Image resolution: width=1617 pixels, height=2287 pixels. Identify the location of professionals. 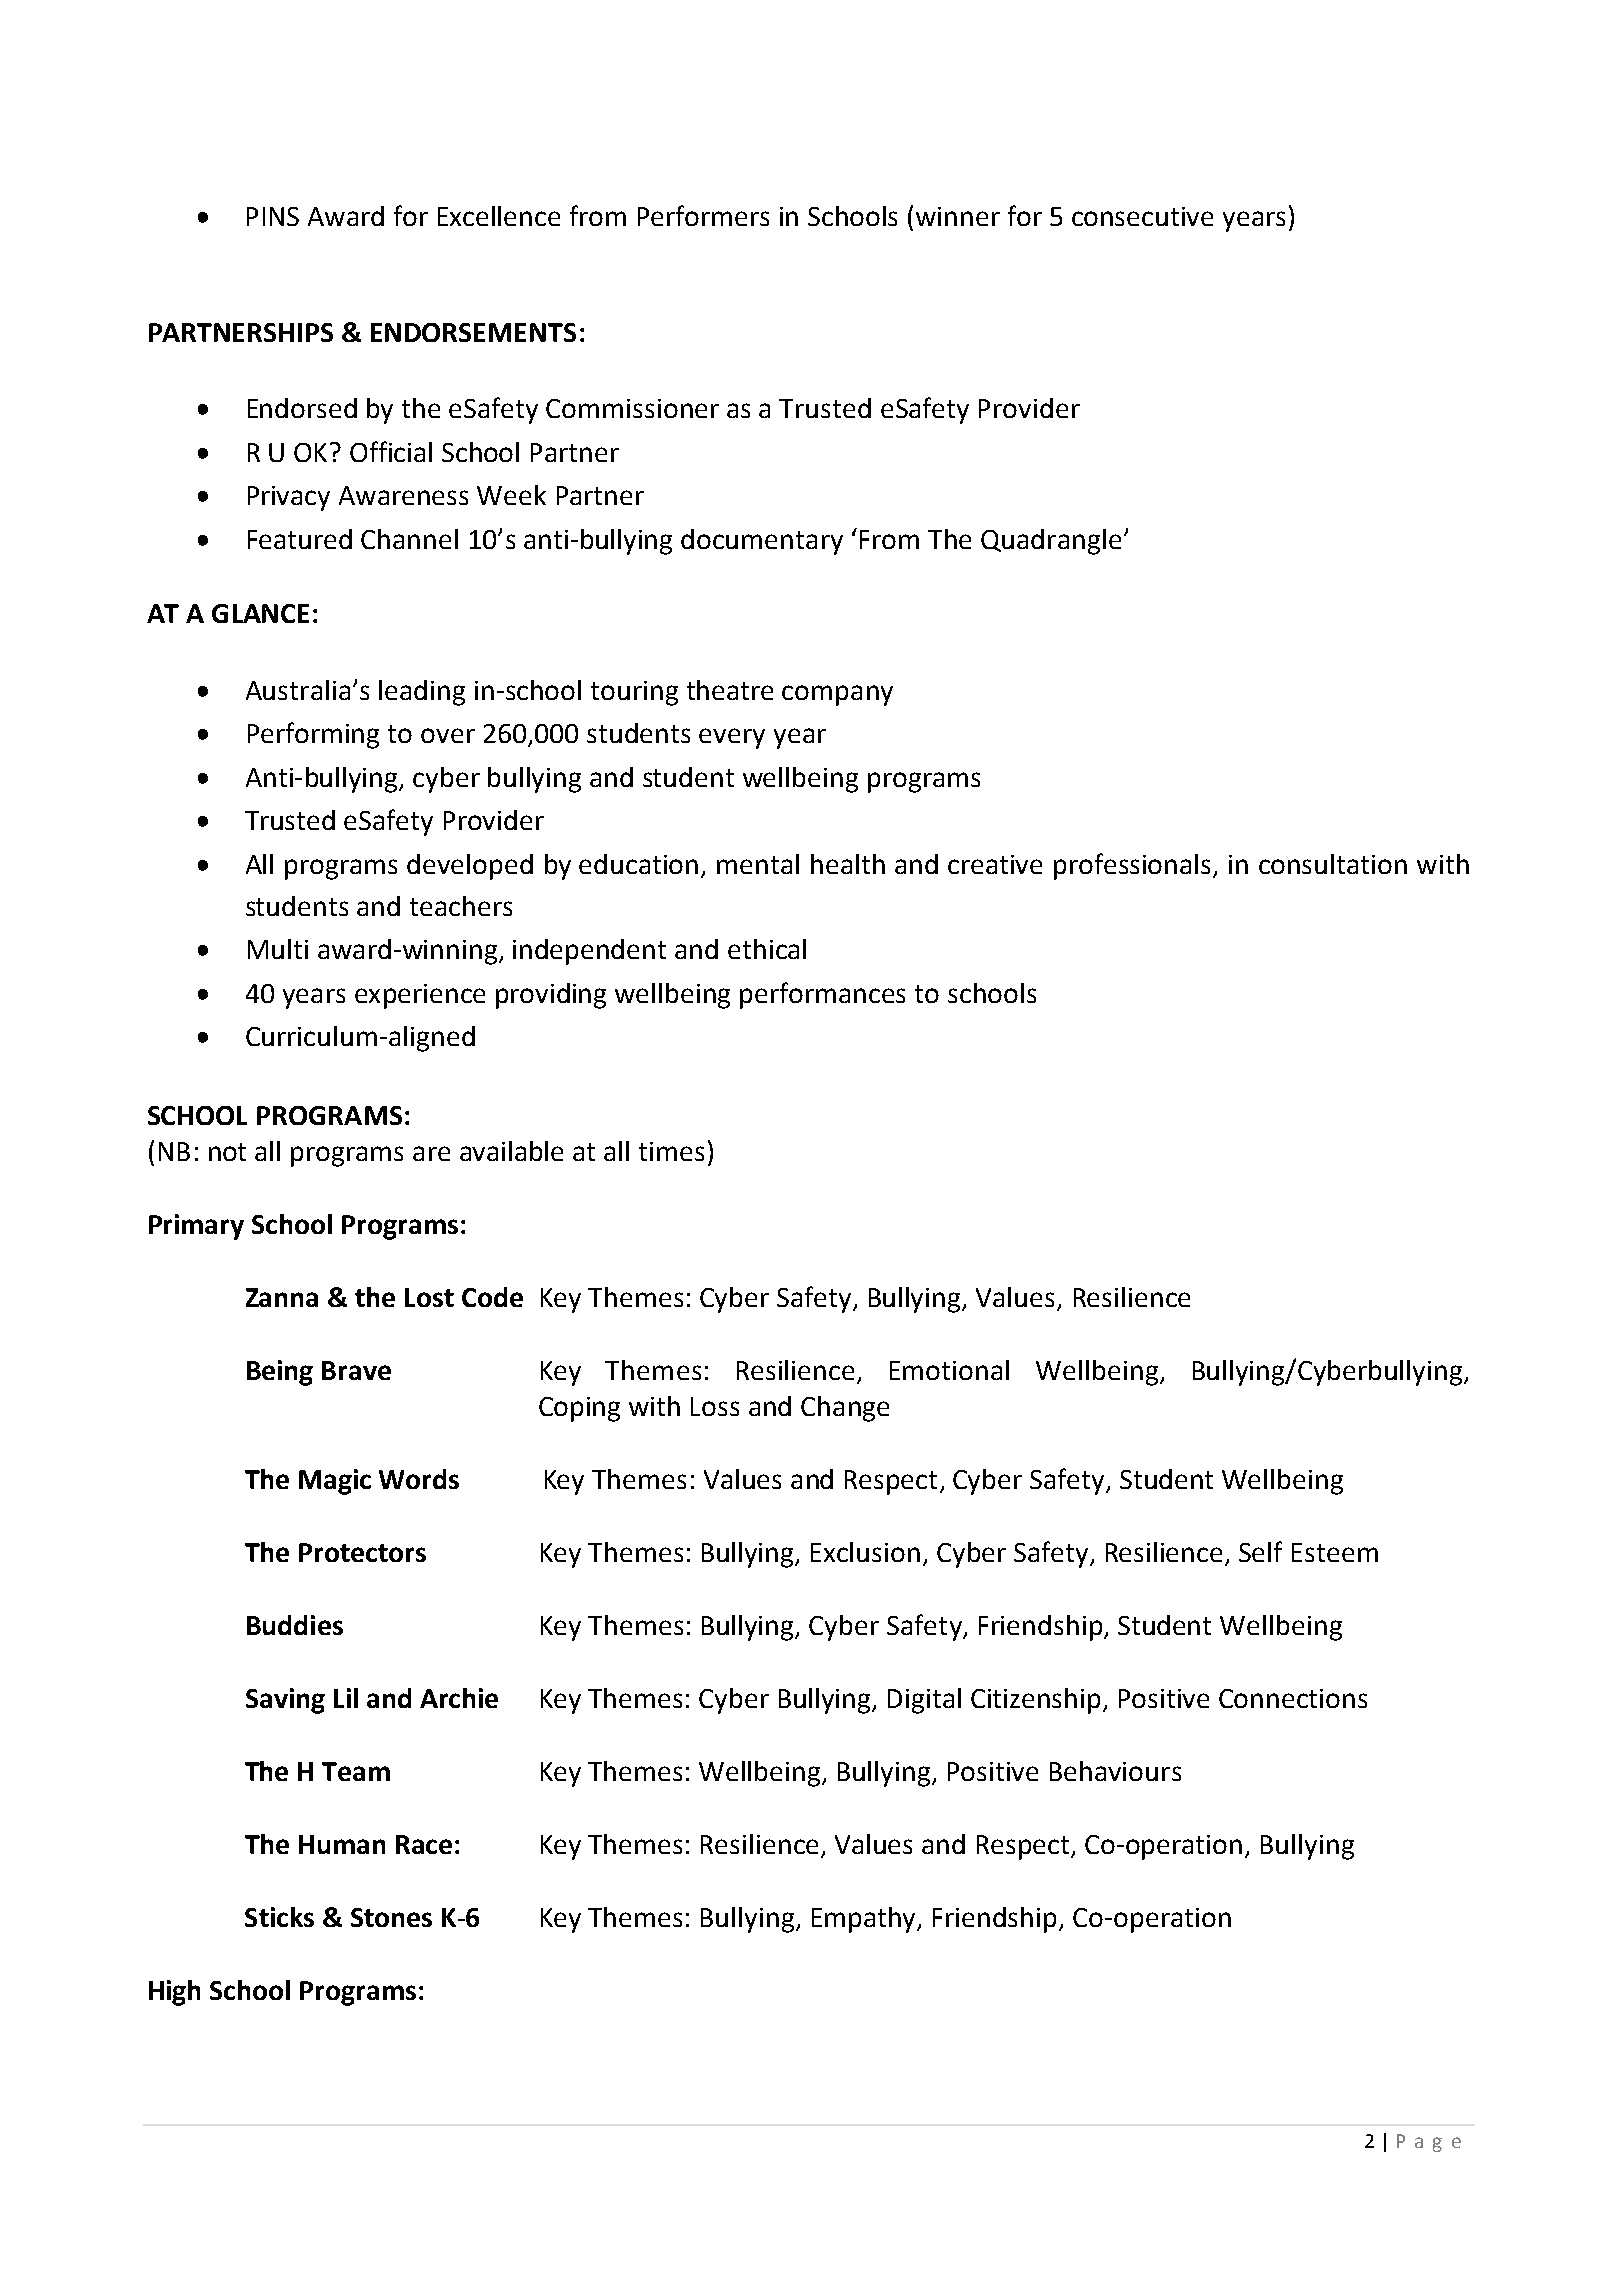
(1134, 866).
